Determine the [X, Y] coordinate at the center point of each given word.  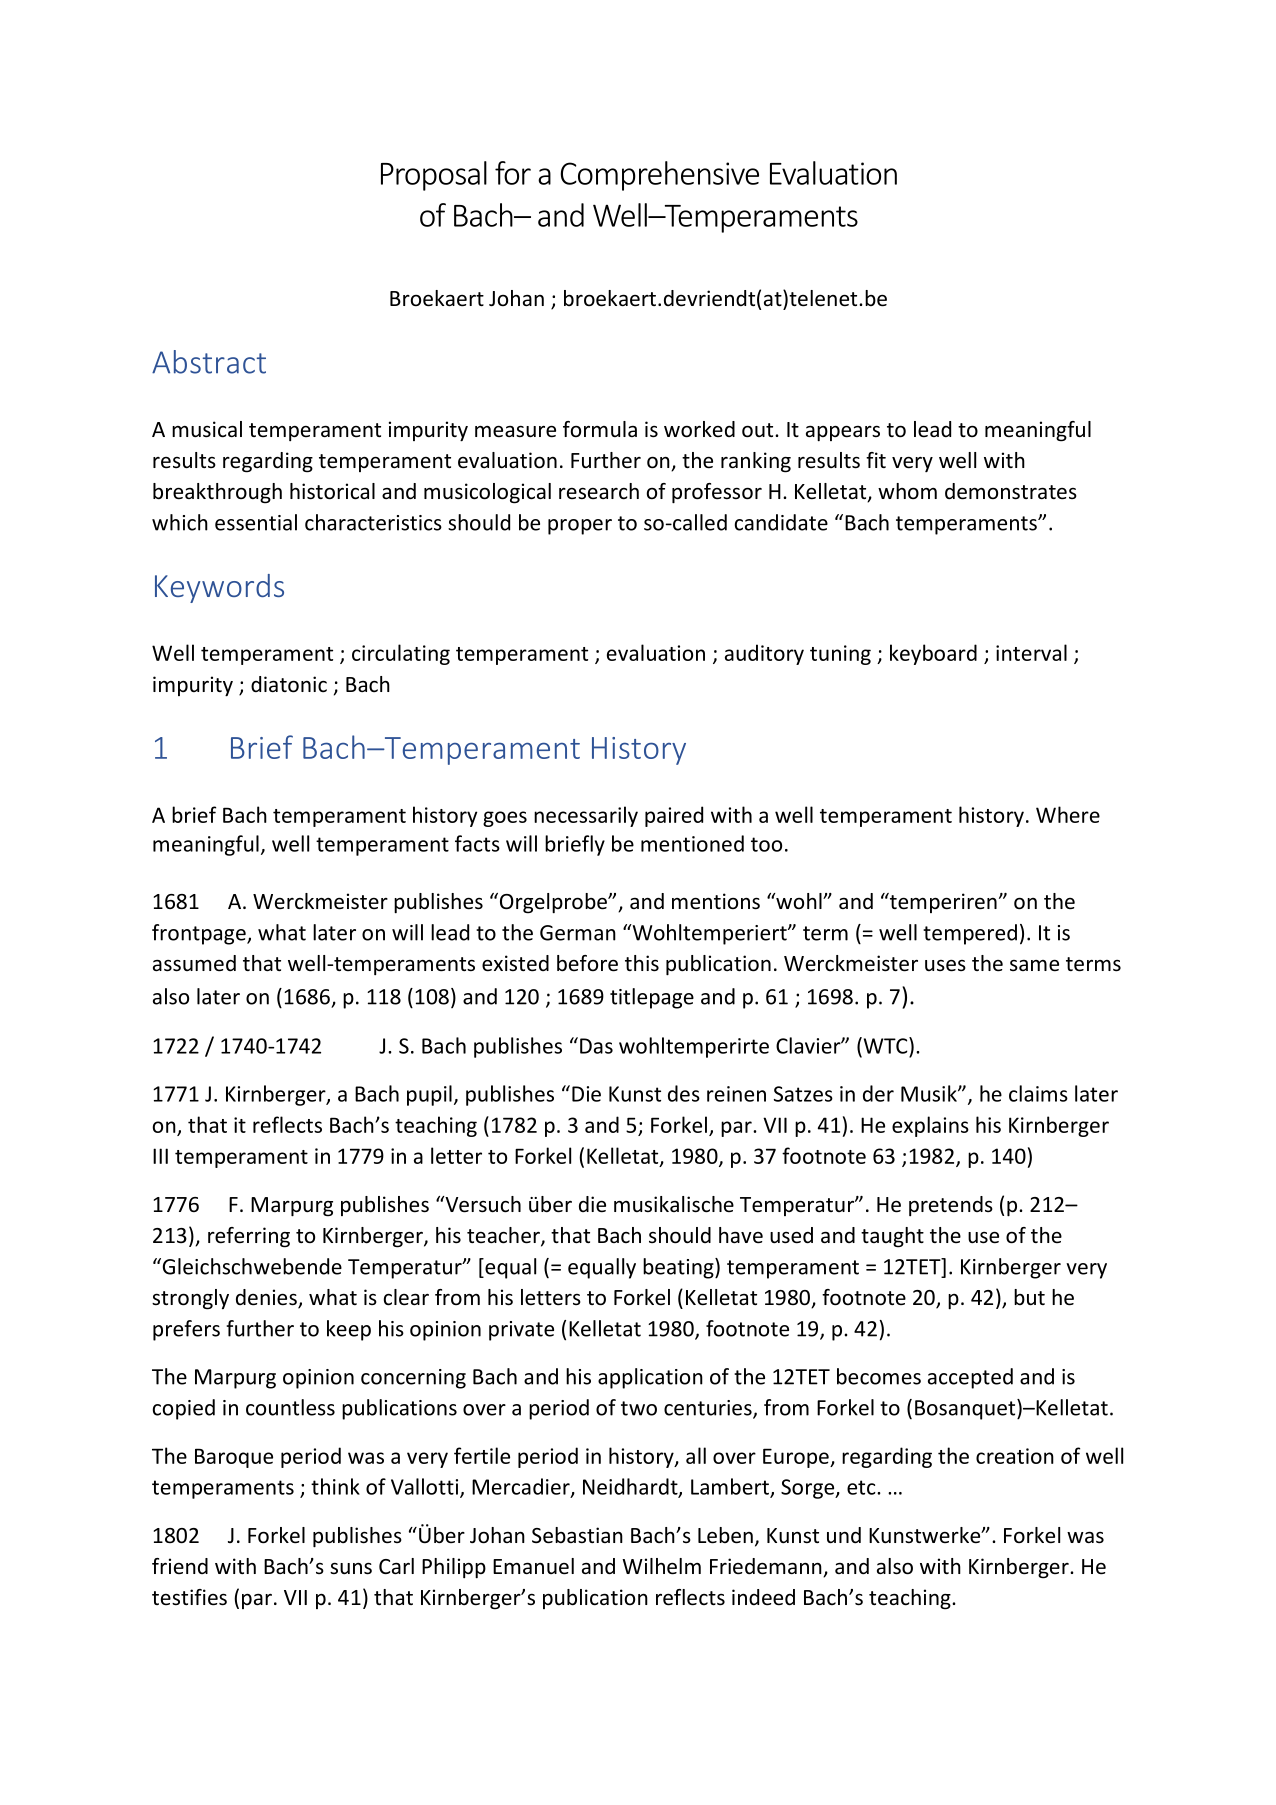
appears [843, 433]
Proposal [434, 176]
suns [351, 1568]
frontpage [200, 934]
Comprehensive [660, 176]
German [578, 933]
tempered [970, 934]
